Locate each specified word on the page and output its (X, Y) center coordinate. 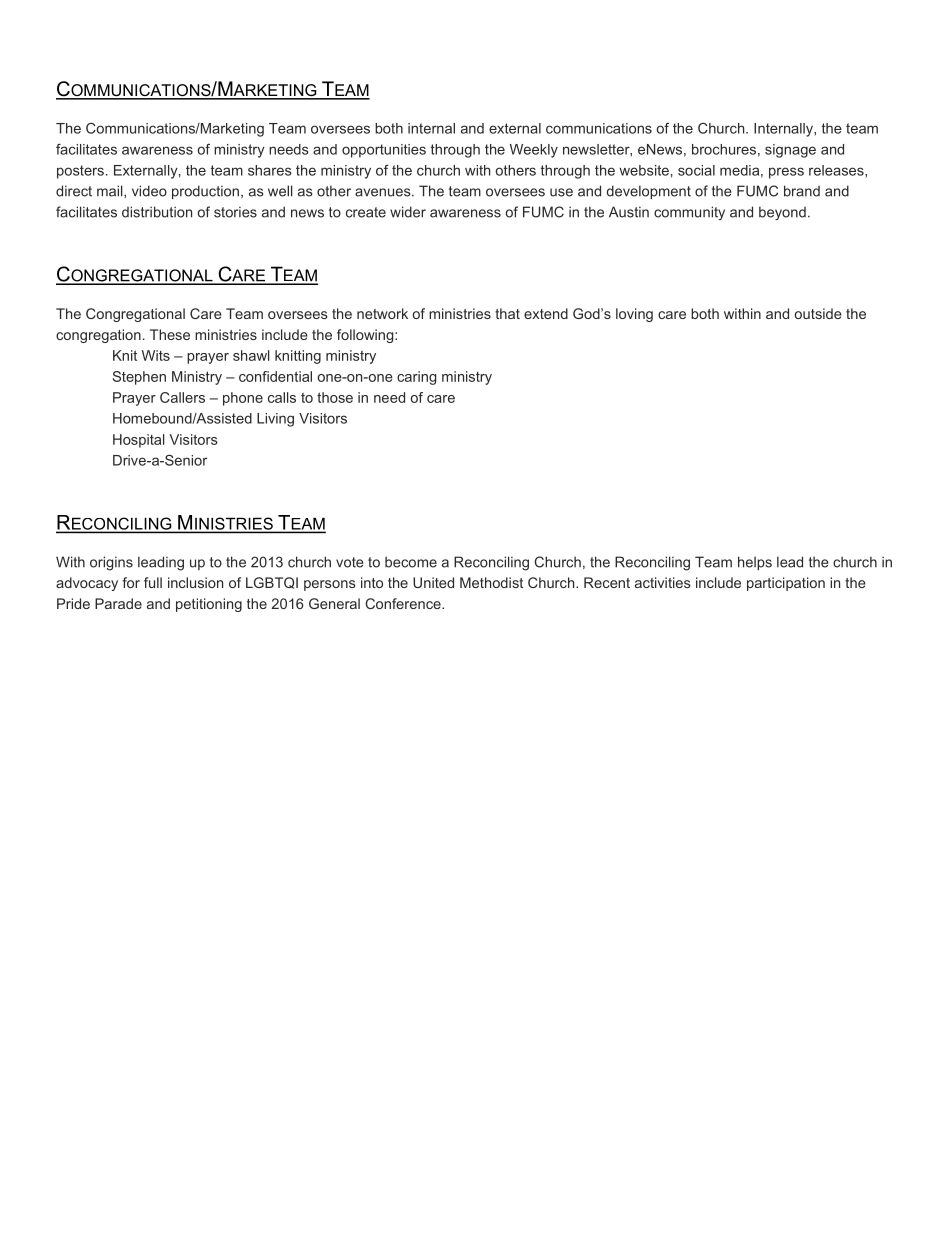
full (153, 582)
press (786, 173)
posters (80, 172)
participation (786, 584)
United (433, 582)
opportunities (384, 151)
